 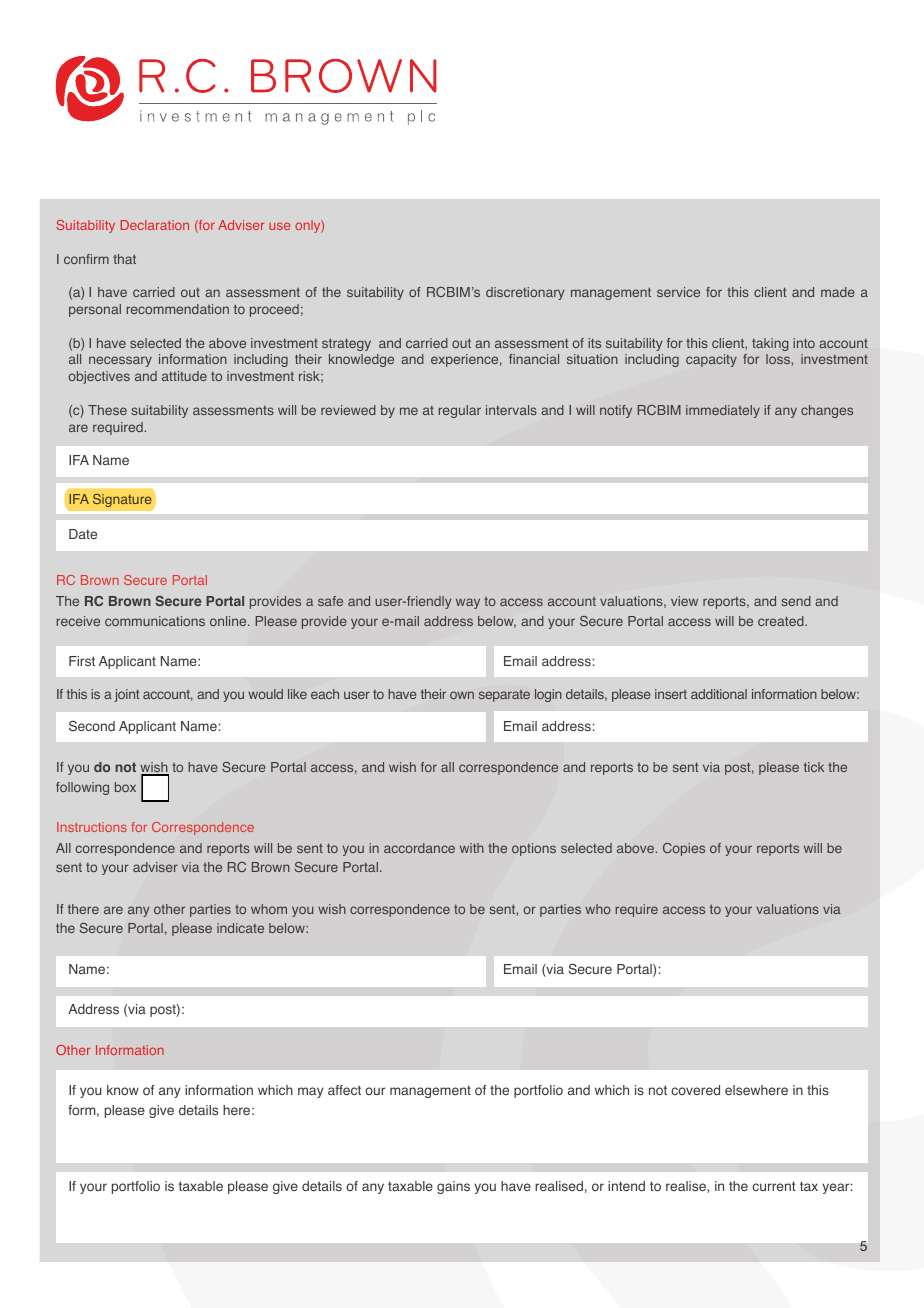 What do you see at coordinates (83, 534) in the document?
I see `Date` at bounding box center [83, 534].
